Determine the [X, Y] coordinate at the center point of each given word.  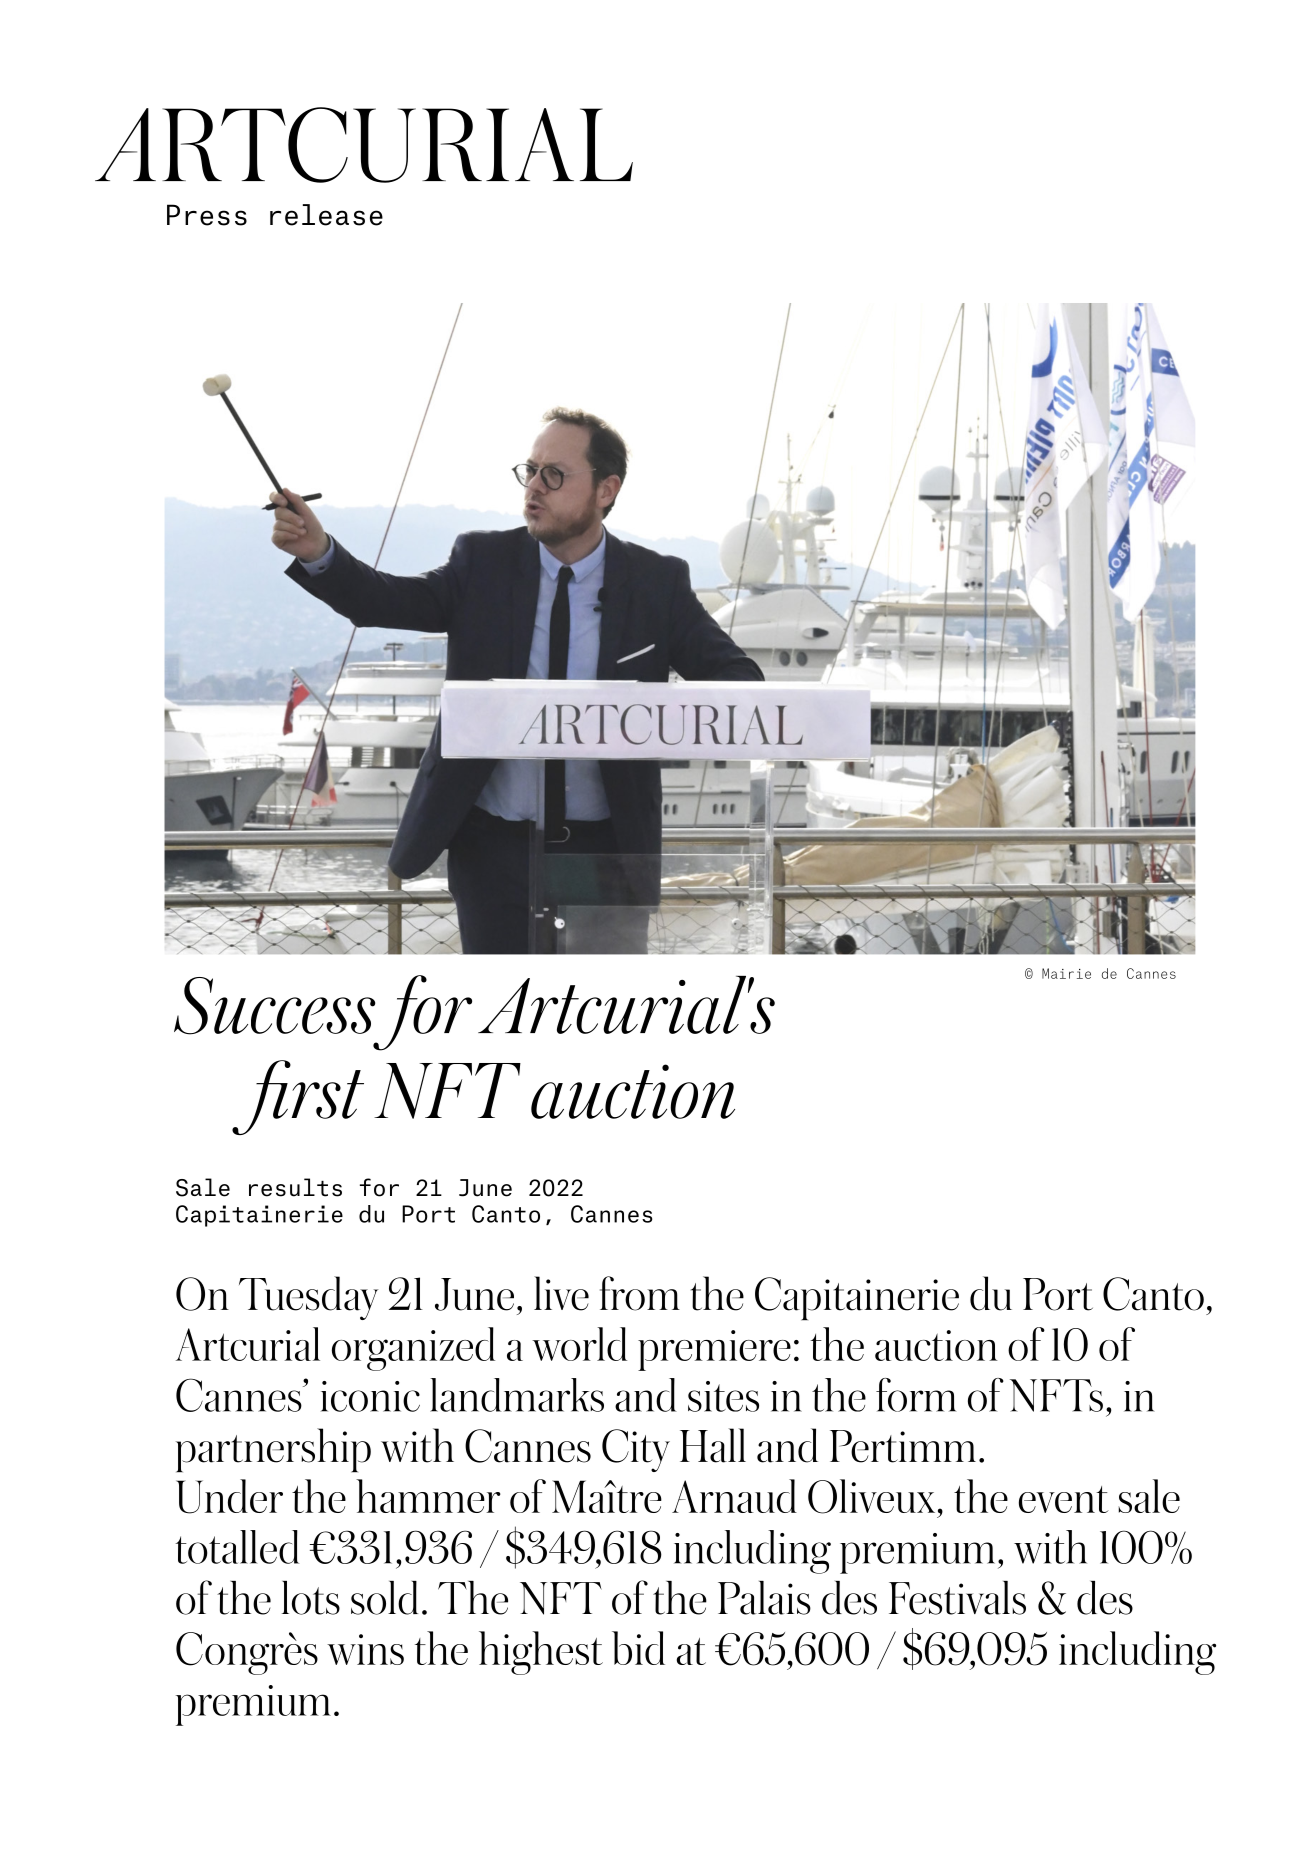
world [579, 1344]
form [916, 1395]
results [295, 1187]
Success [274, 1006]
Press [207, 215]
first [298, 1097]
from [640, 1293]
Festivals [957, 1598]
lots [311, 1598]
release [326, 215]
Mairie [1066, 973]
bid [638, 1648]
